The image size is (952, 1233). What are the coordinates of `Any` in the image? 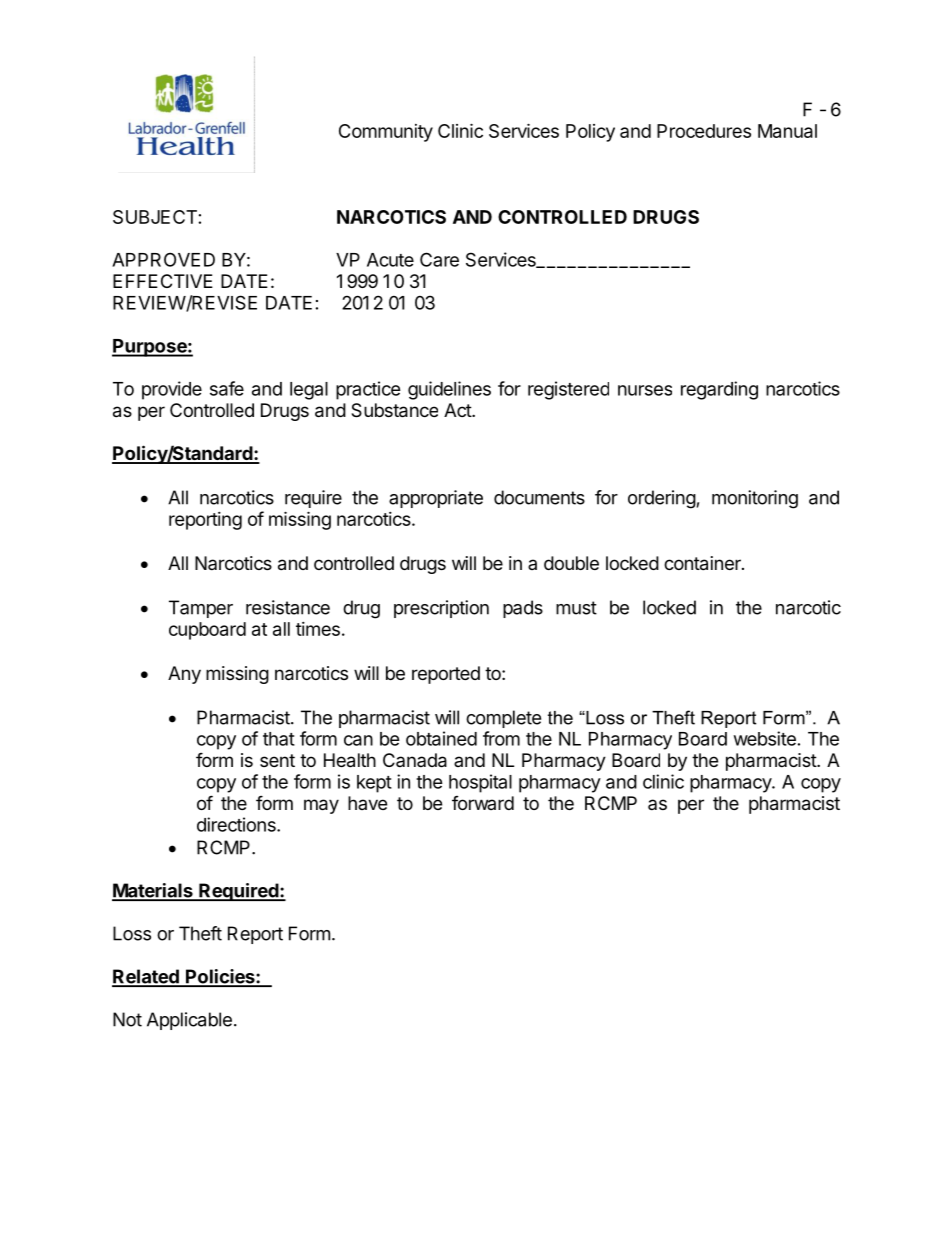 It's located at (184, 675).
